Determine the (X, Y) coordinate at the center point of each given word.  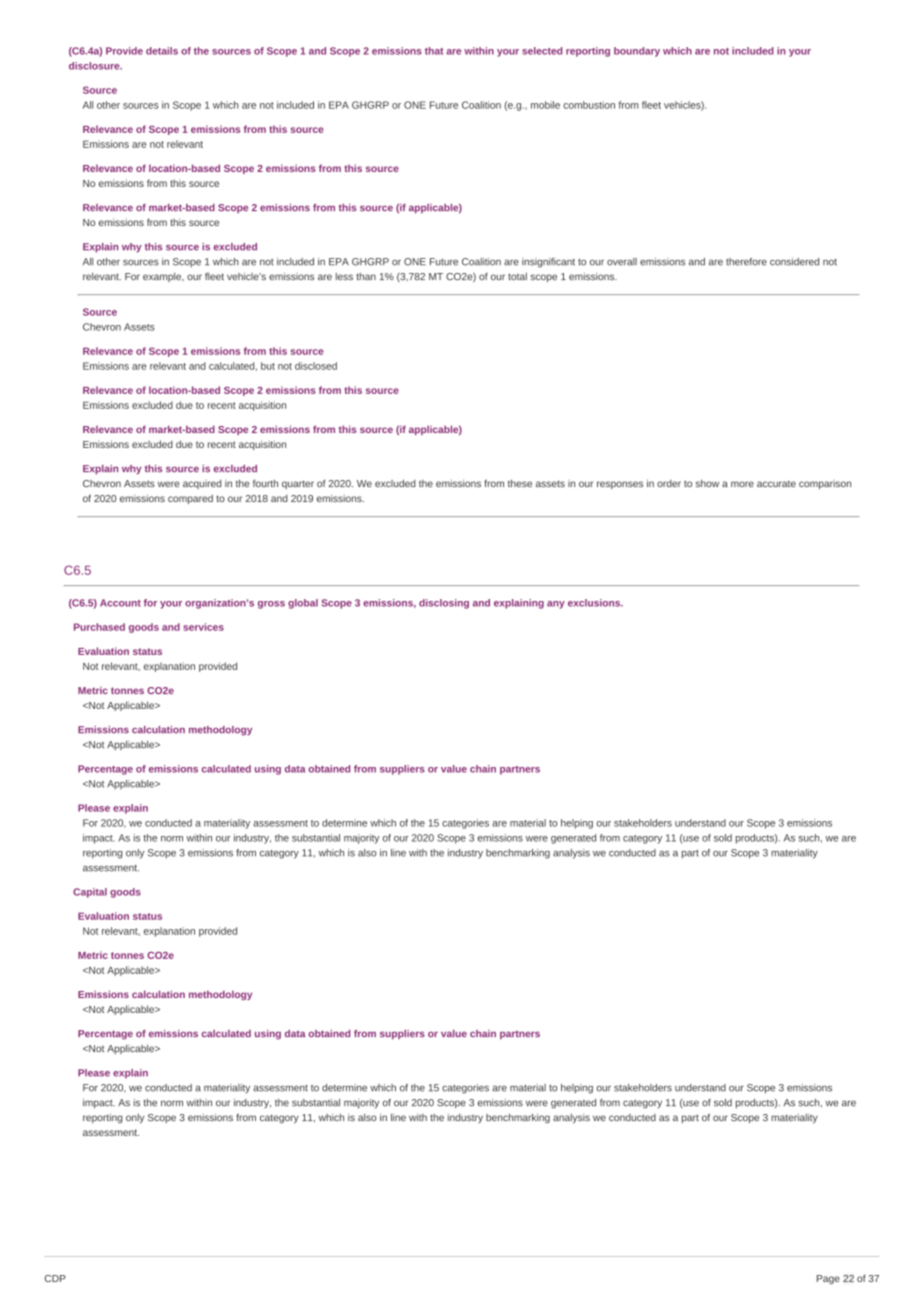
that (434, 51)
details (162, 51)
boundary (637, 52)
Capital (90, 893)
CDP (55, 1278)
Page (828, 1279)
